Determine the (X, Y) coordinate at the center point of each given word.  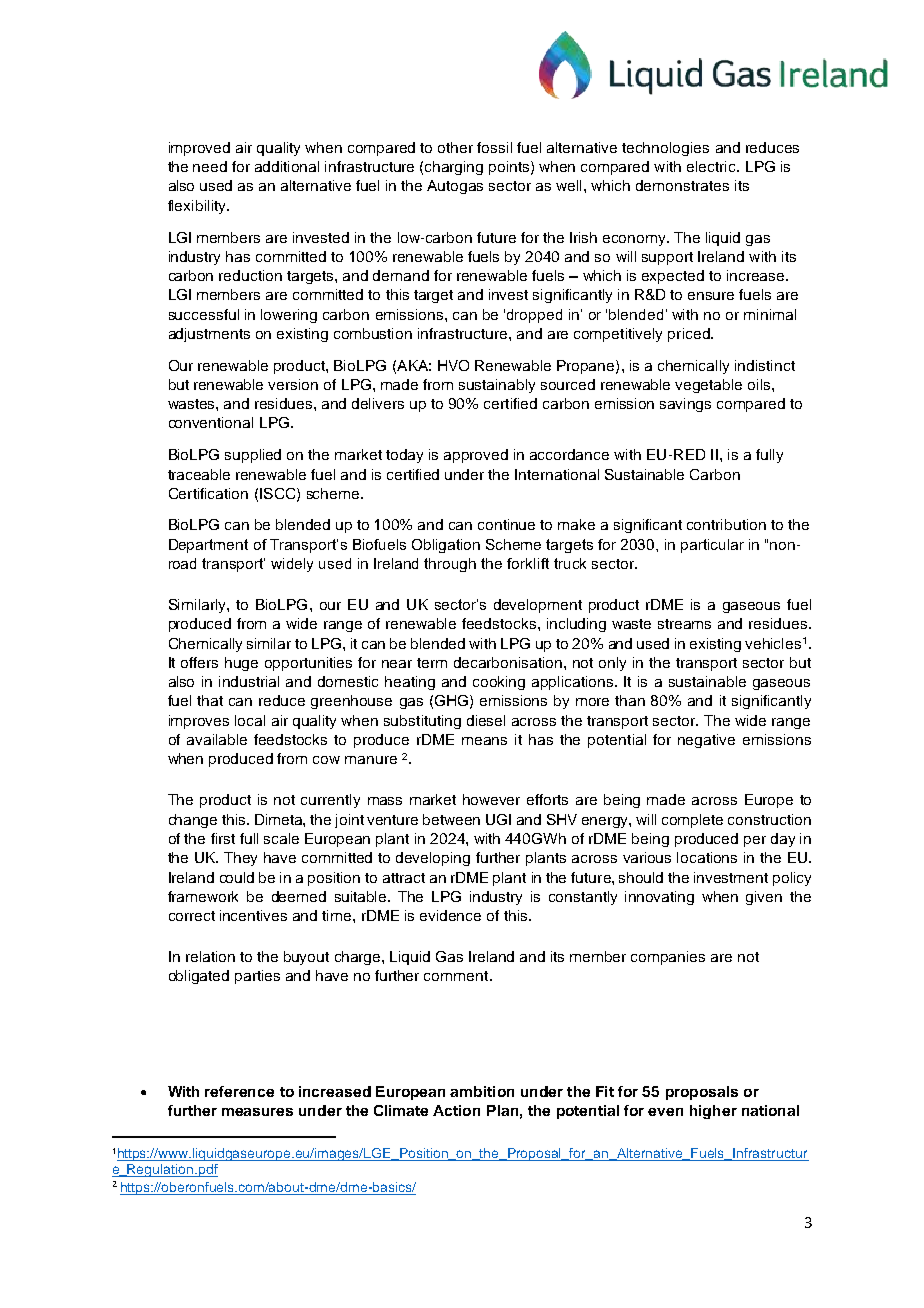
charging (454, 168)
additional (287, 166)
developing (433, 859)
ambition (482, 1091)
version (293, 384)
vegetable (708, 386)
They (240, 859)
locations (707, 857)
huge (241, 664)
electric (712, 166)
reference (239, 1091)
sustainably (497, 386)
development (538, 606)
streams (684, 624)
